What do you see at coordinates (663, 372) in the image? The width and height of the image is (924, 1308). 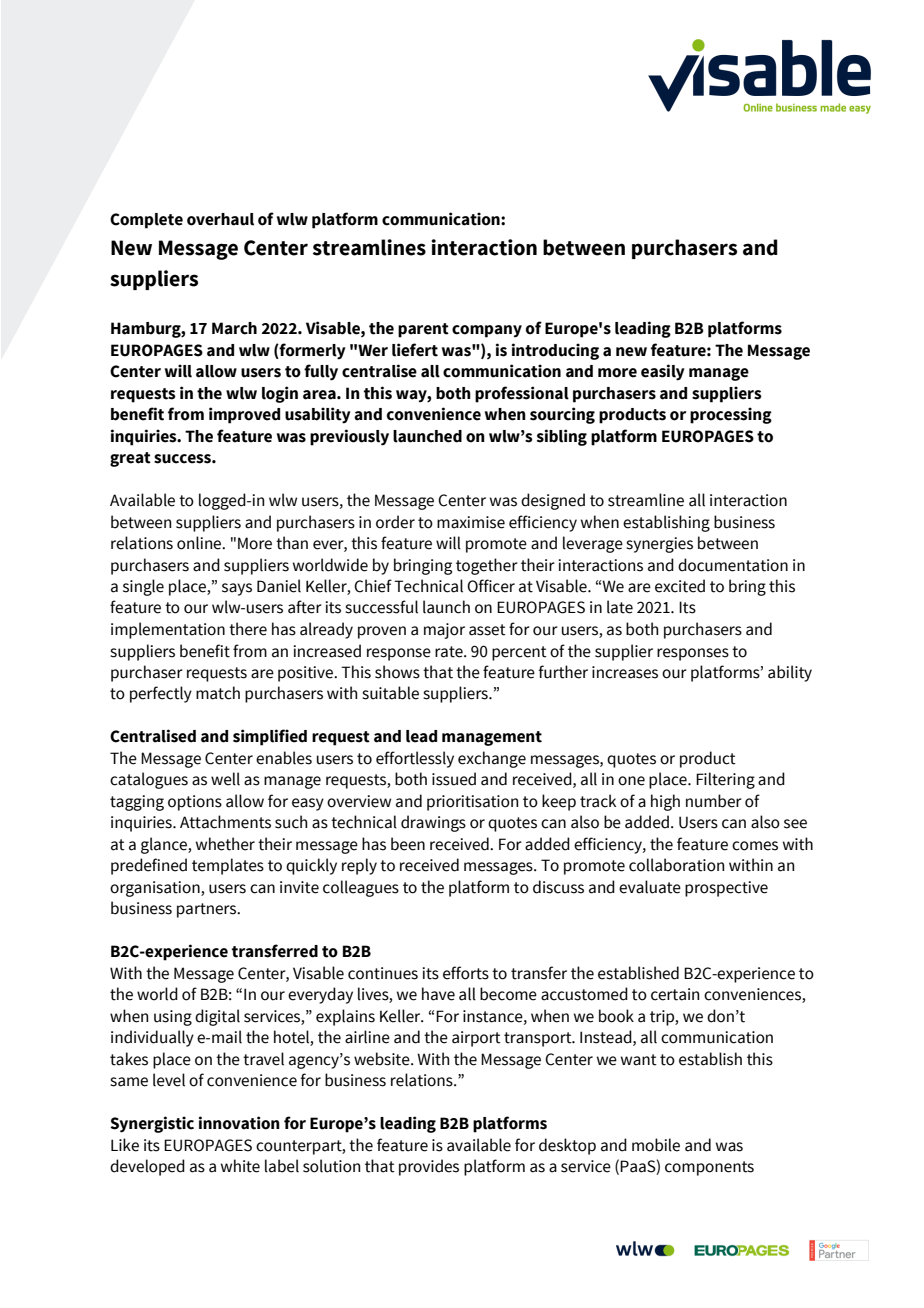 I see `easily` at bounding box center [663, 372].
